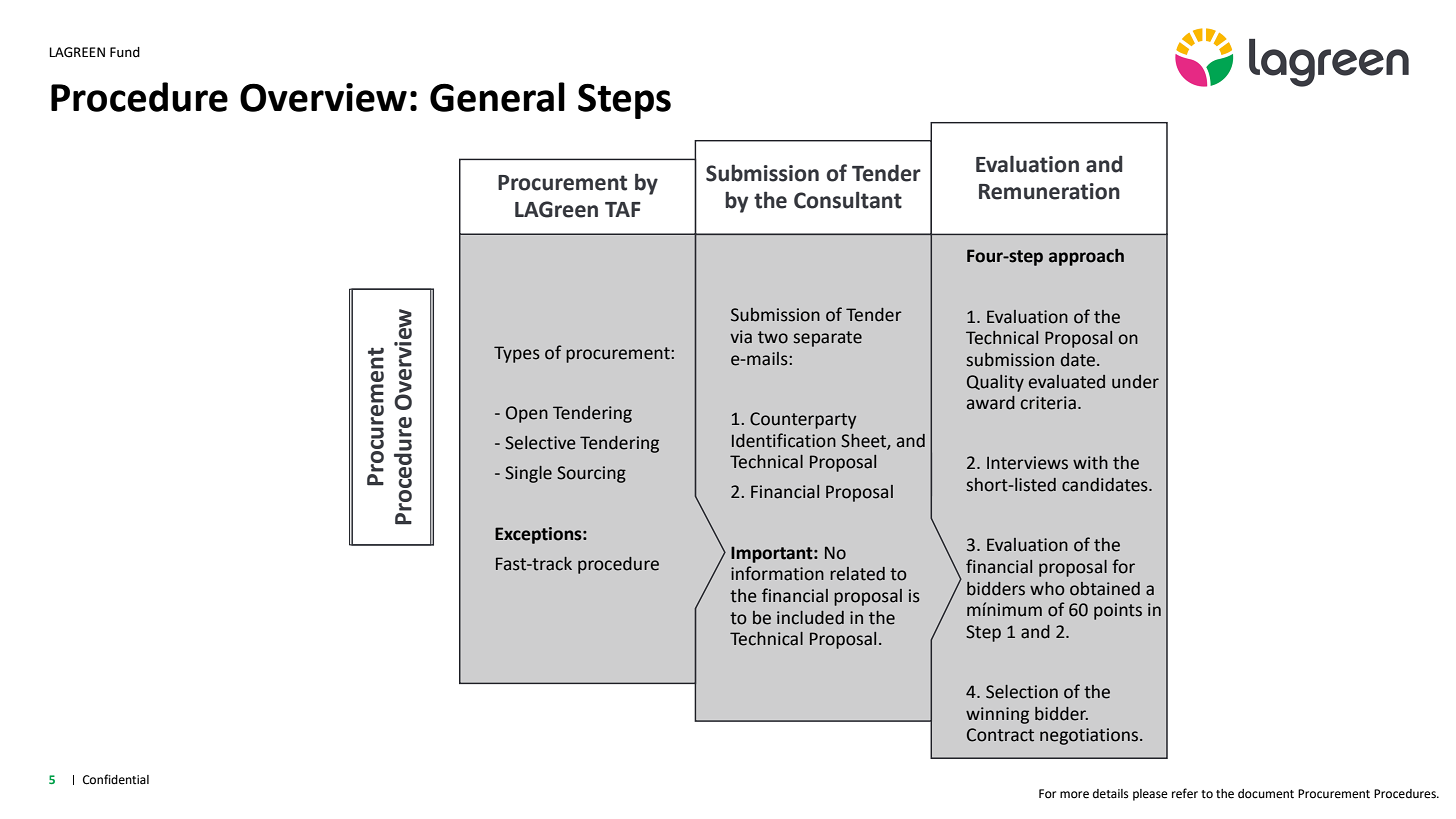 This page has height=819, width=1456. I want to click on obtained, so click(1105, 589).
